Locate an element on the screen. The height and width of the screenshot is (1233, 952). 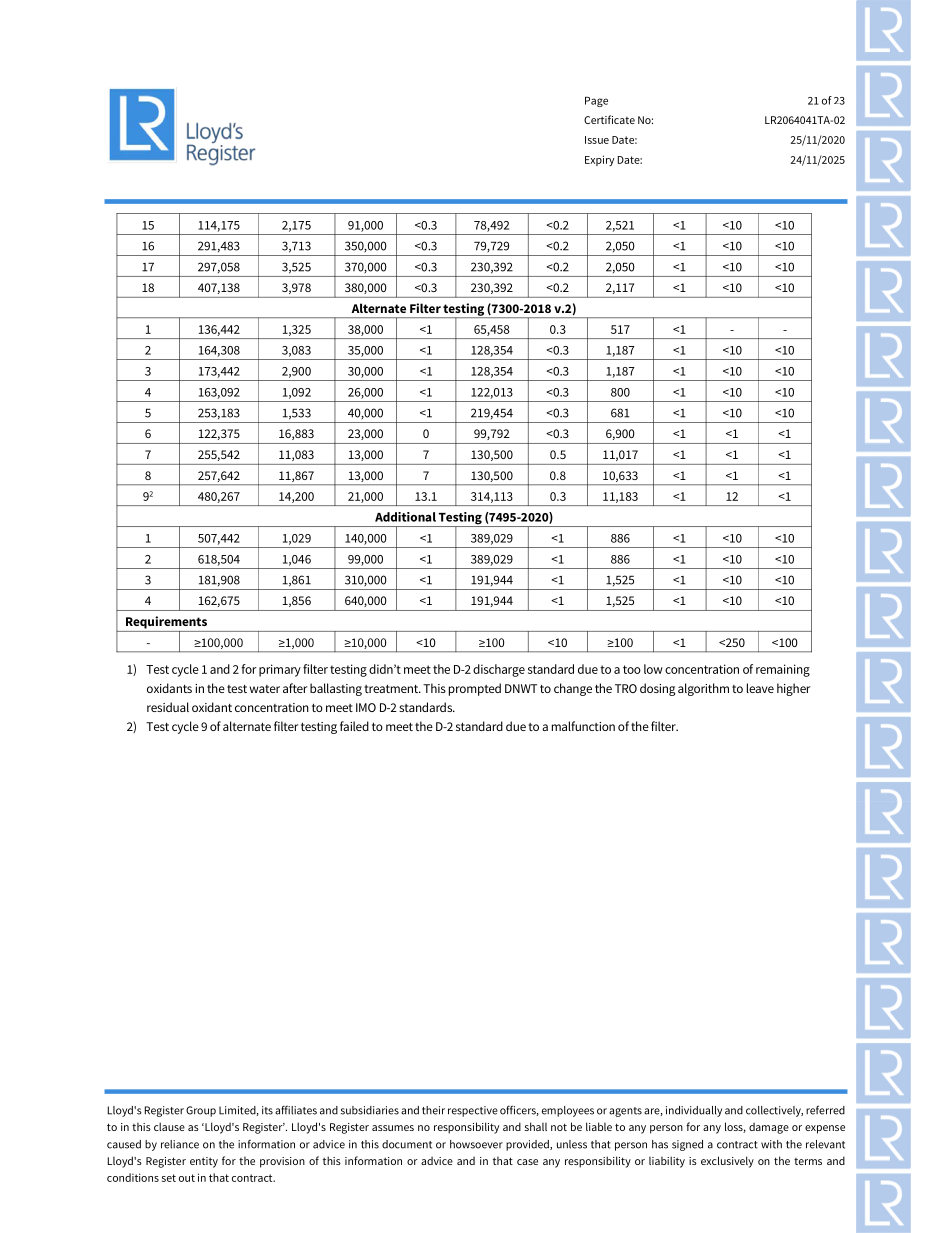
Certificate is located at coordinates (609, 119).
